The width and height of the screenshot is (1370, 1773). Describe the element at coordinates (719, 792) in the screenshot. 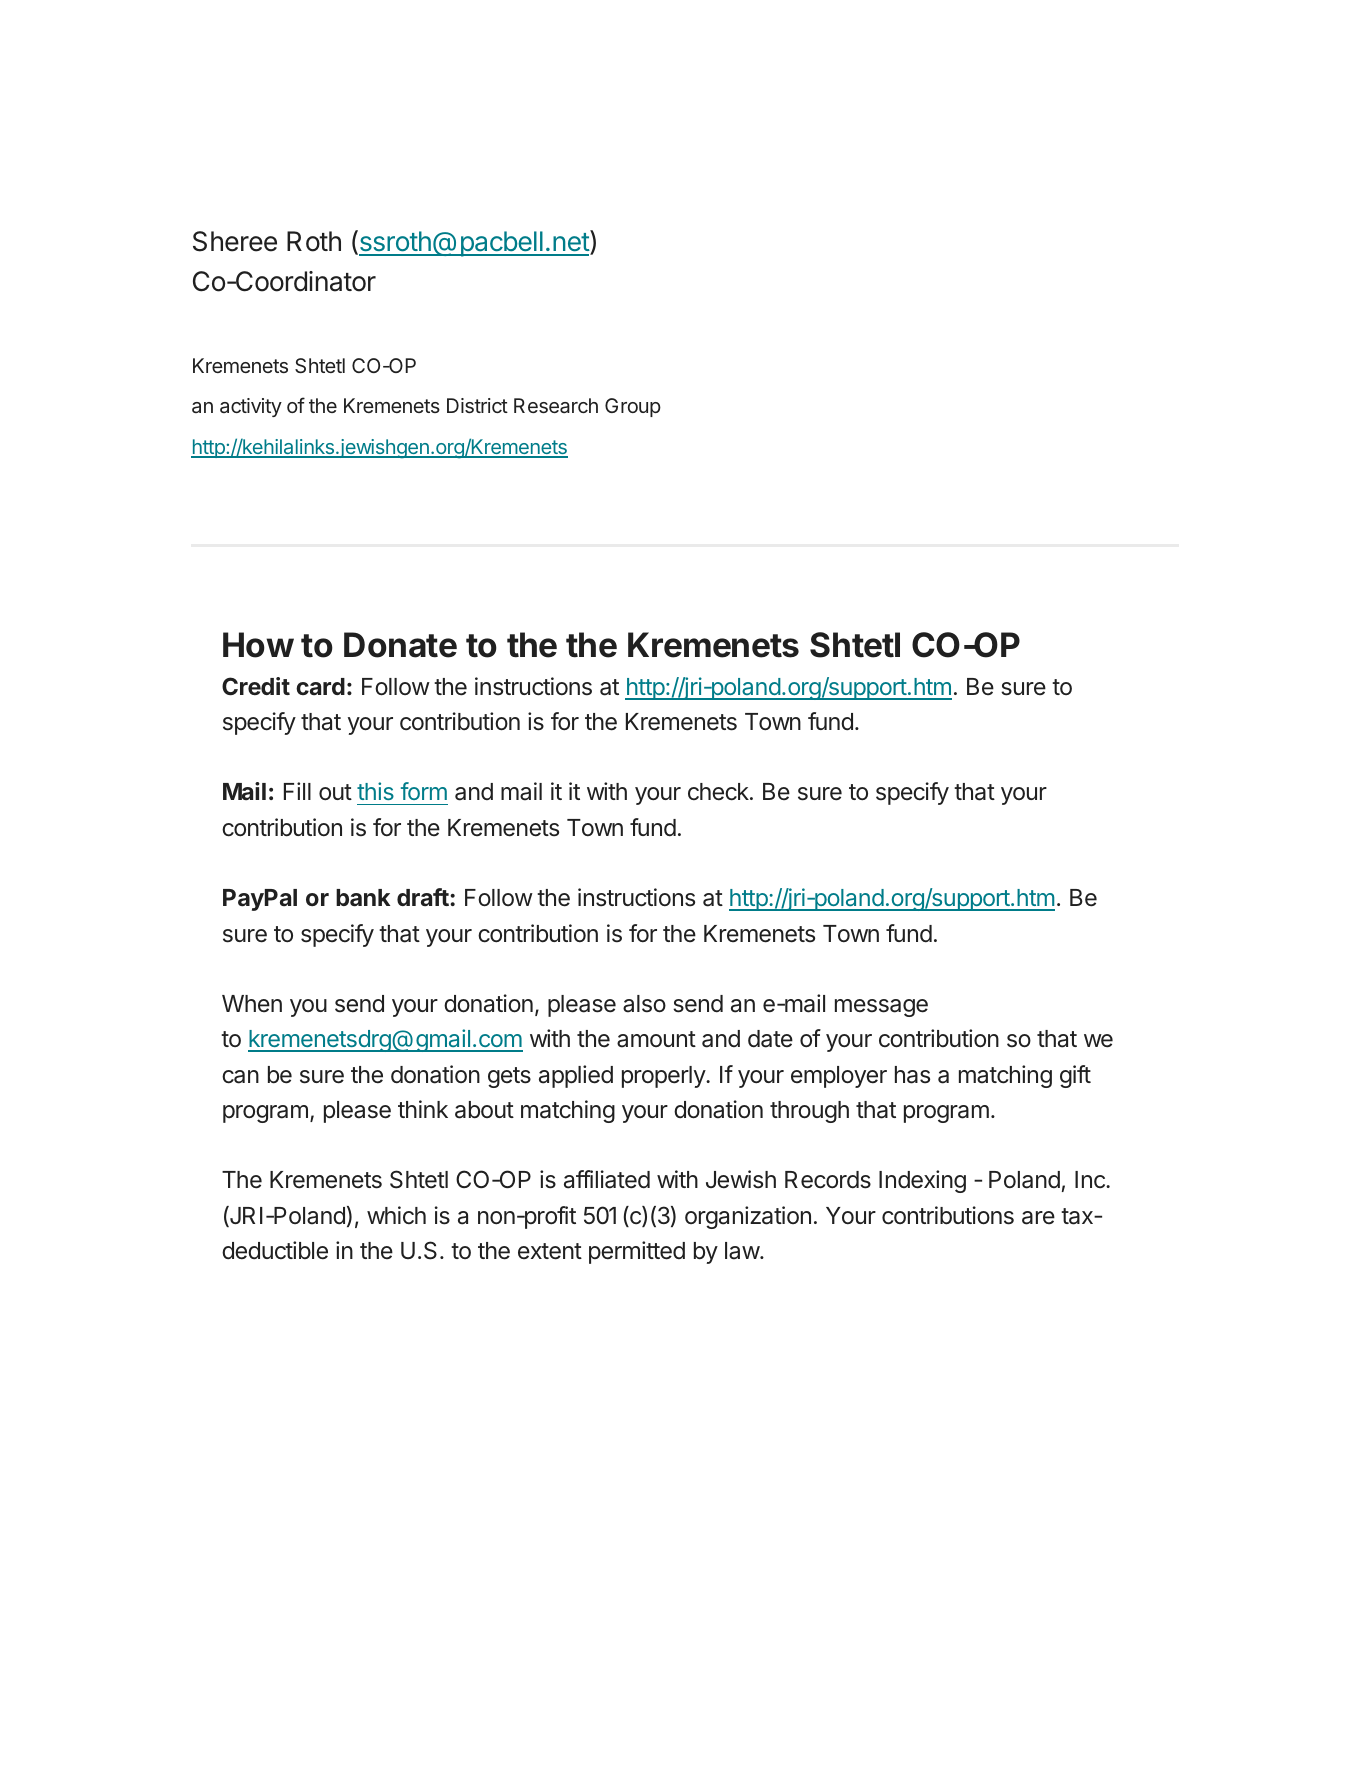

I see `check` at that location.
